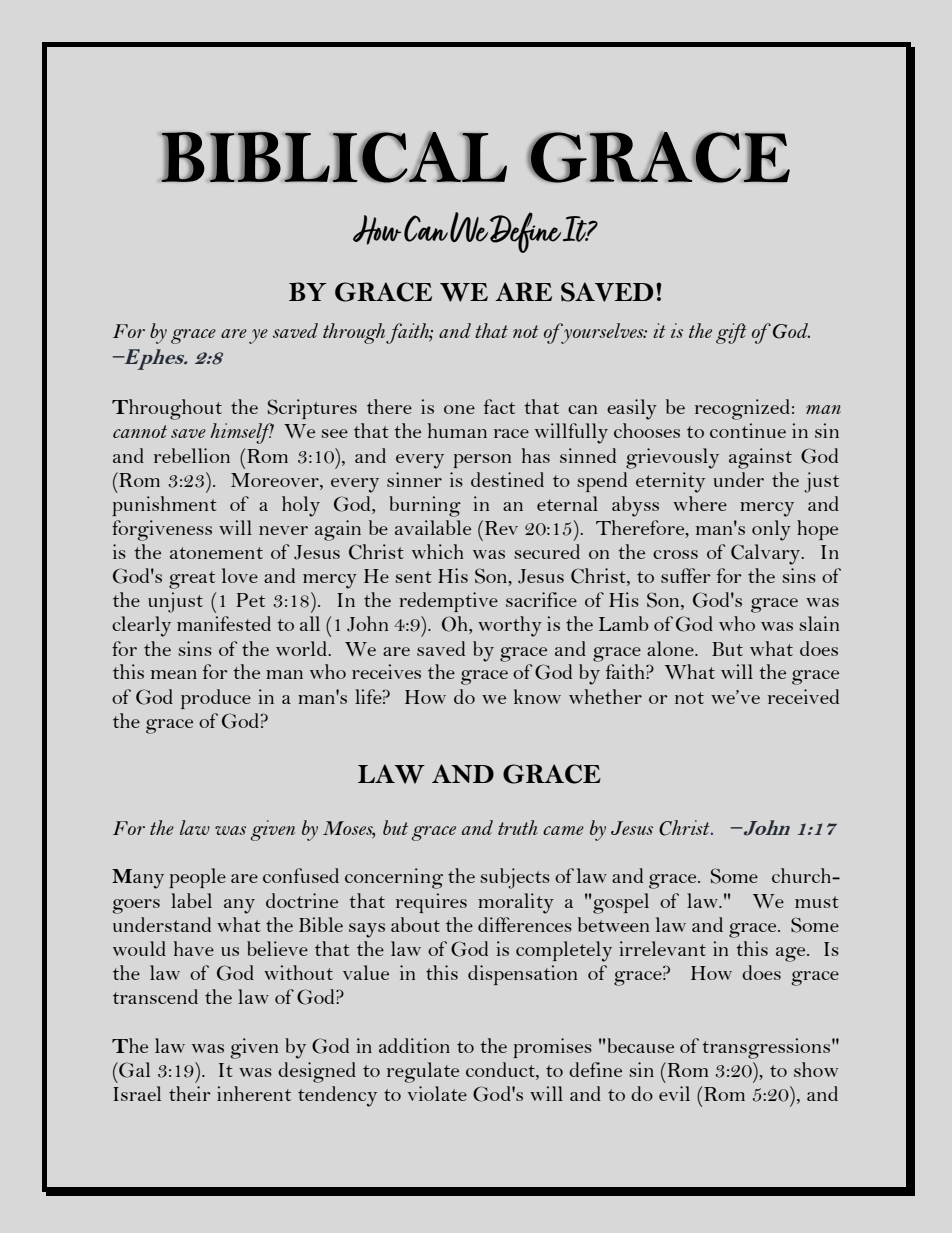  Describe the element at coordinates (190, 1093) in the screenshot. I see `their` at that location.
